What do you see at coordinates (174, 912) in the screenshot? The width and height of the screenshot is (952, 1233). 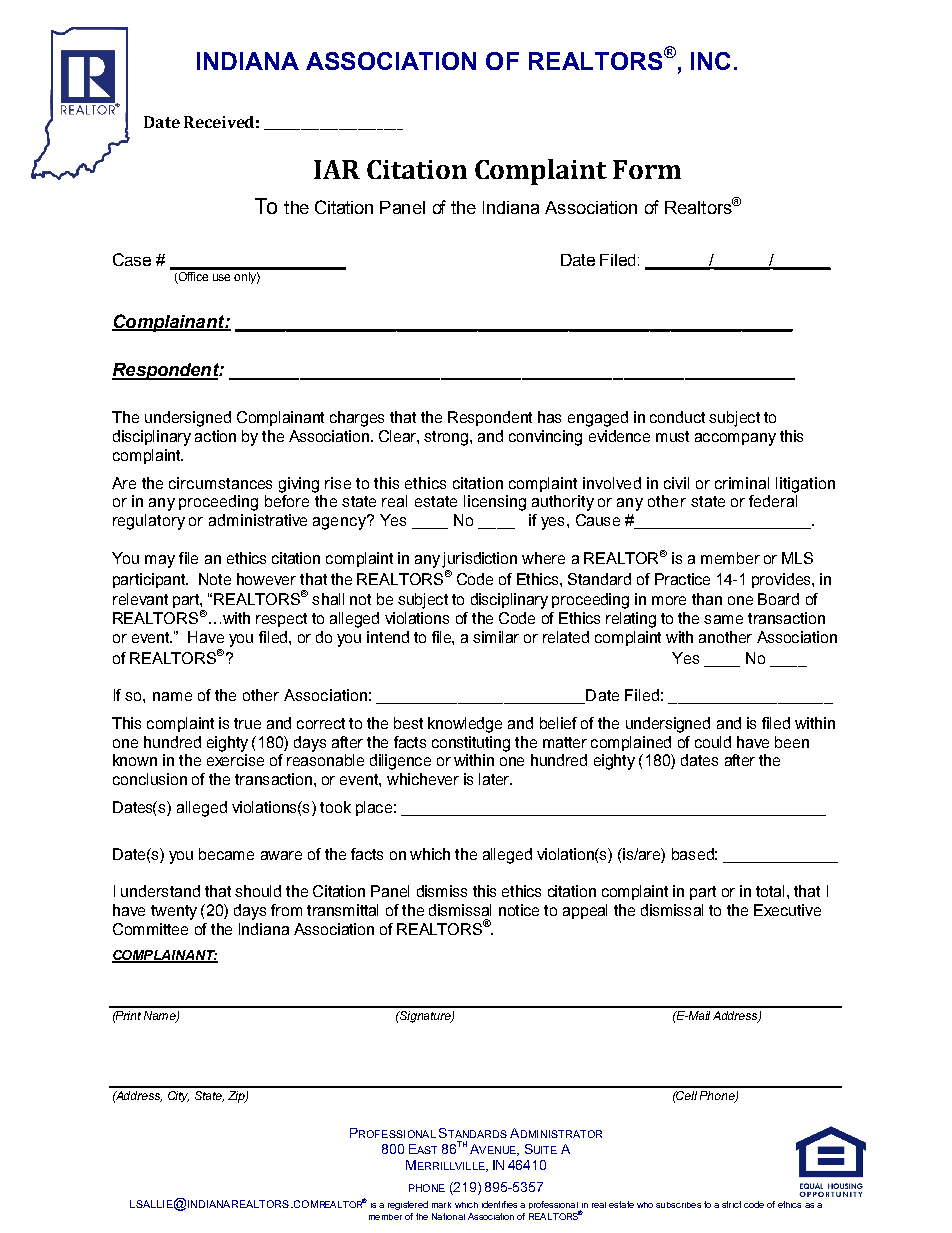 I see `twenty` at bounding box center [174, 912].
